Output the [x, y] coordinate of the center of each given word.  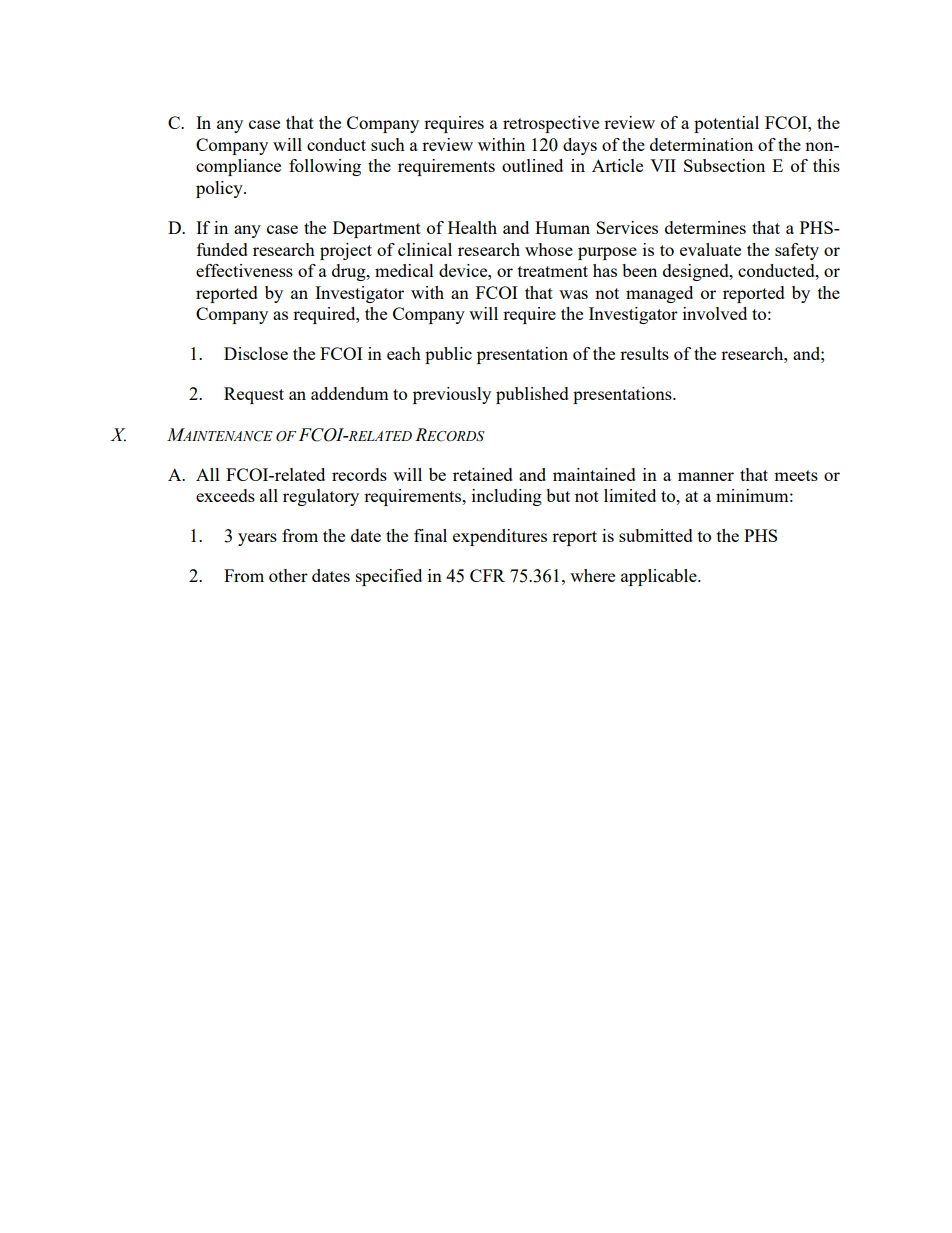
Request [254, 395]
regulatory [321, 497]
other [288, 575]
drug [350, 272]
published [532, 395]
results [644, 353]
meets [796, 475]
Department [377, 229]
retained [483, 474]
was [573, 294]
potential [726, 124]
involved [715, 313]
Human [562, 227]
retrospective [551, 124]
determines [705, 227]
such [388, 144]
